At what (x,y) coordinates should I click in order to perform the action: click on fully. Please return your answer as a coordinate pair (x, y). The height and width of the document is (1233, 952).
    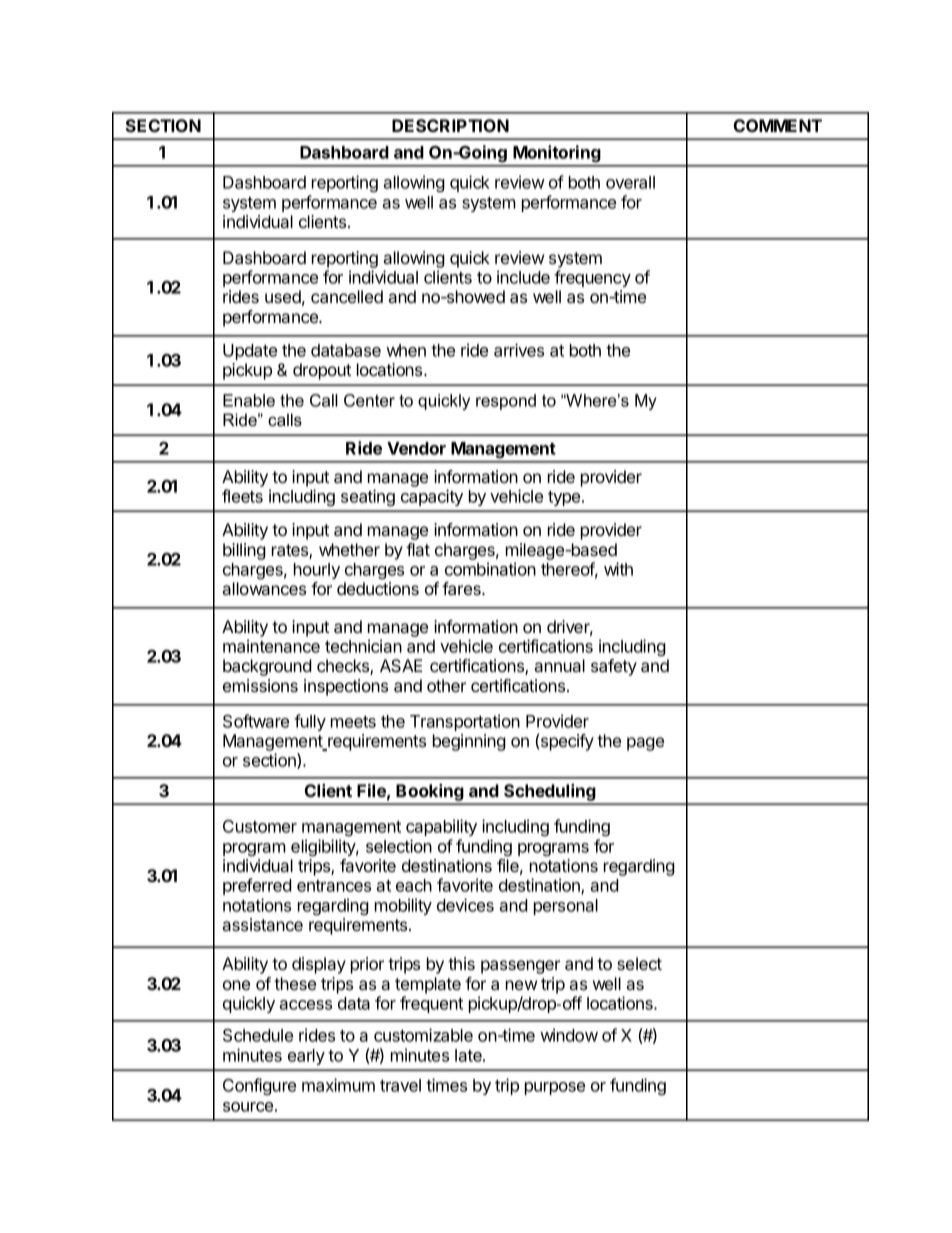
    Looking at the image, I should click on (310, 722).
